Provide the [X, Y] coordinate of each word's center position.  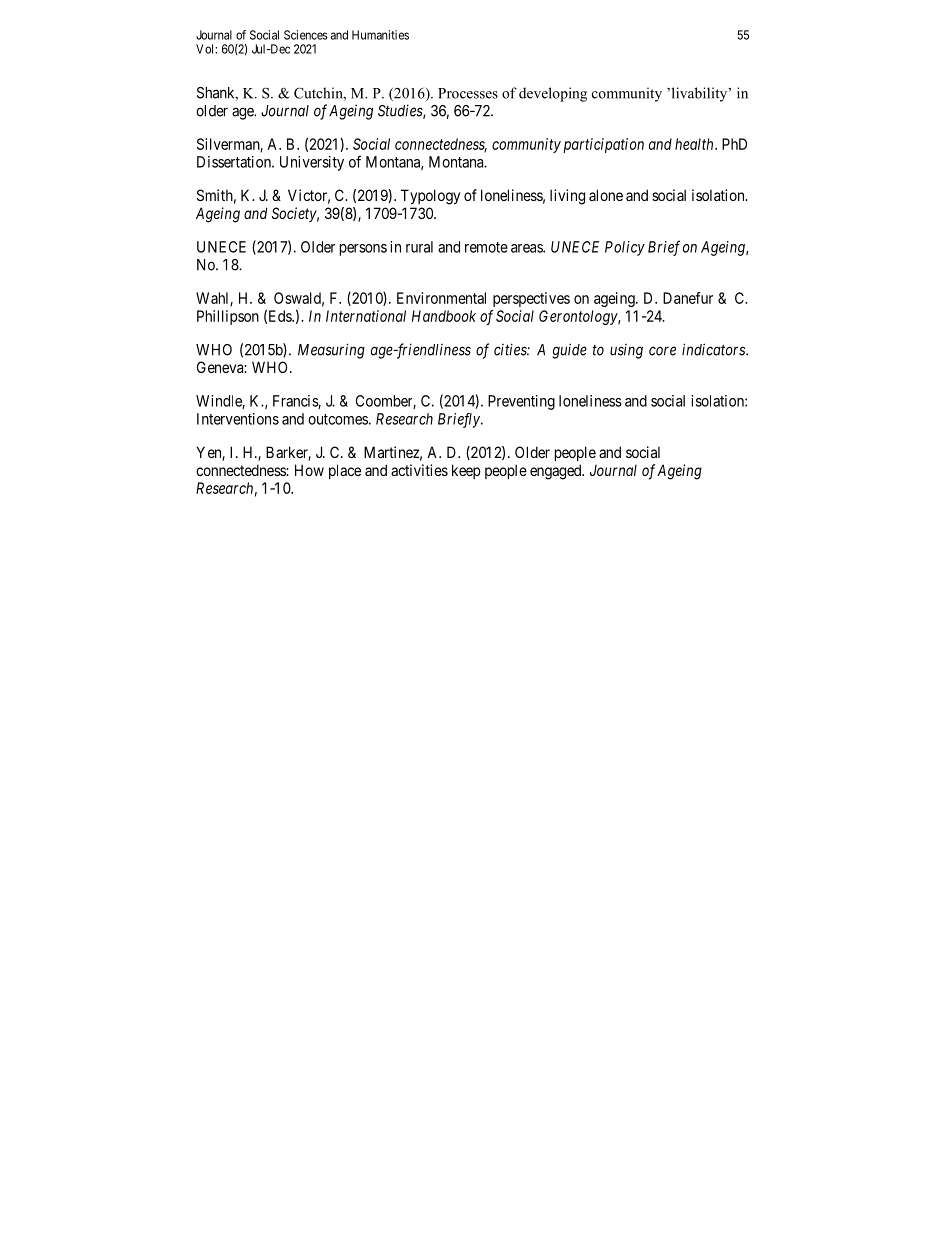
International [366, 316]
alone [606, 195]
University [312, 163]
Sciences [306, 35]
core [662, 351]
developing [553, 94]
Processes [468, 93]
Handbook [444, 316]
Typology [430, 197]
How [309, 470]
